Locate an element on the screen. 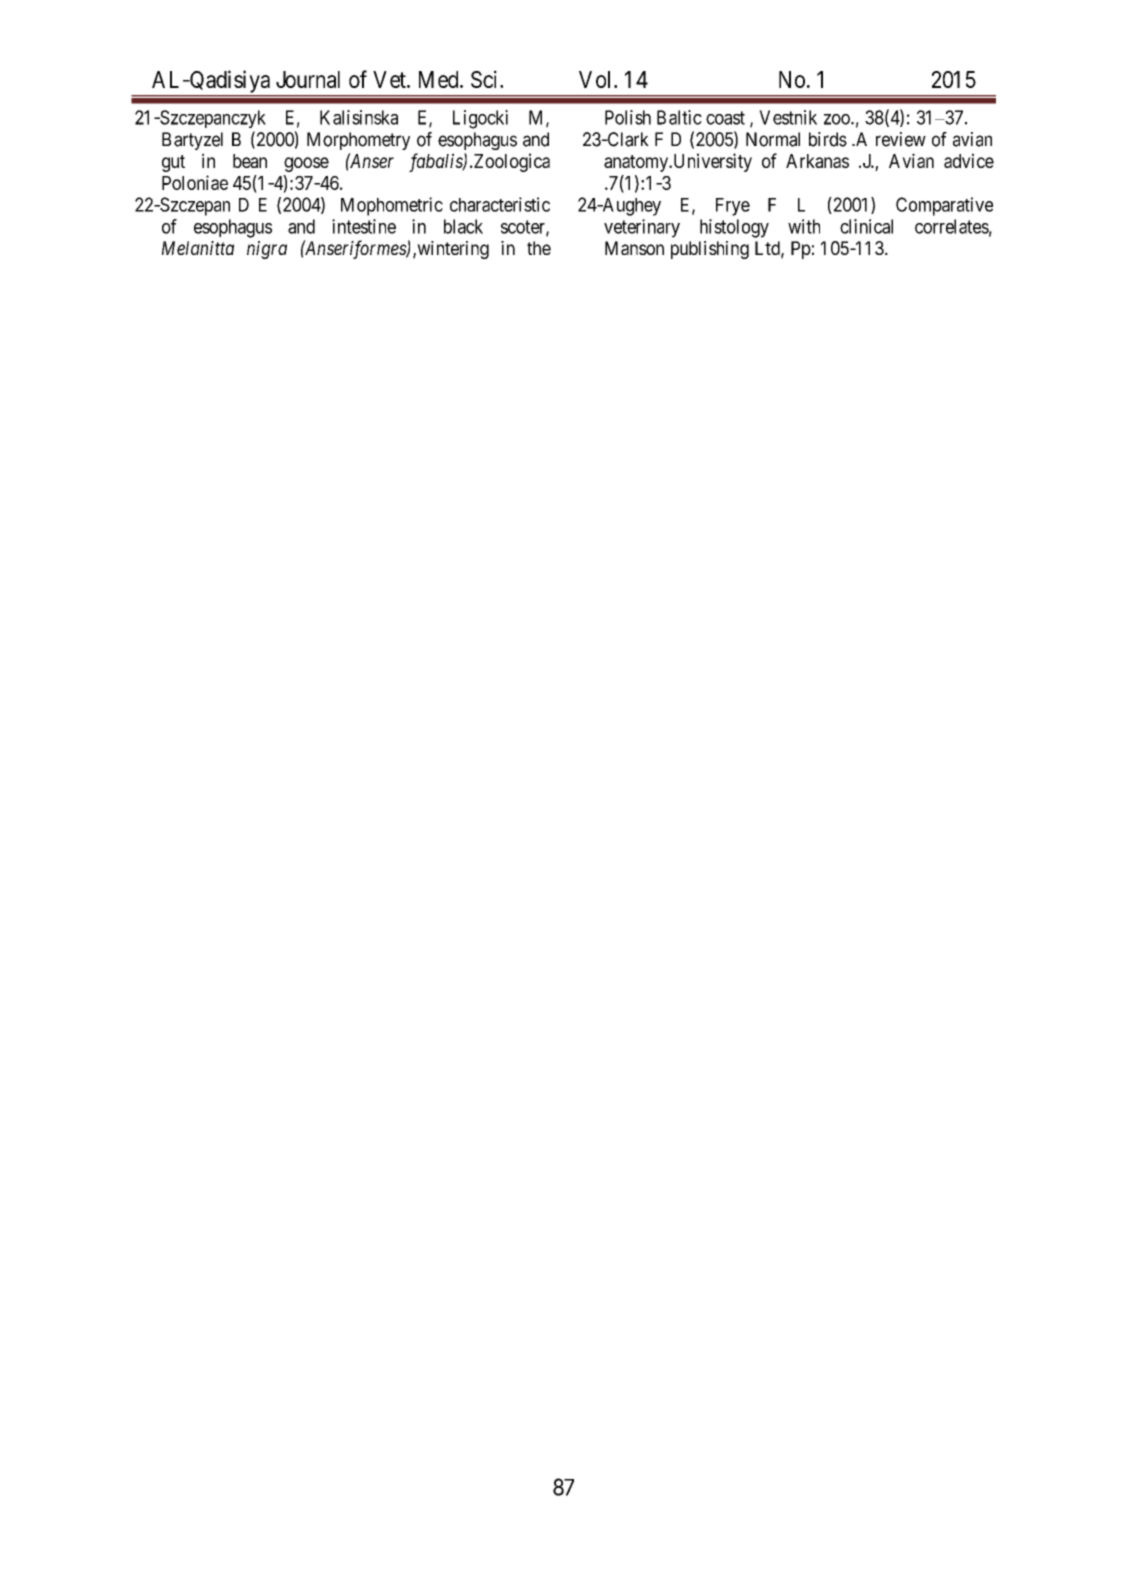 This screenshot has width=1127, height=1594. Journal is located at coordinates (308, 79).
